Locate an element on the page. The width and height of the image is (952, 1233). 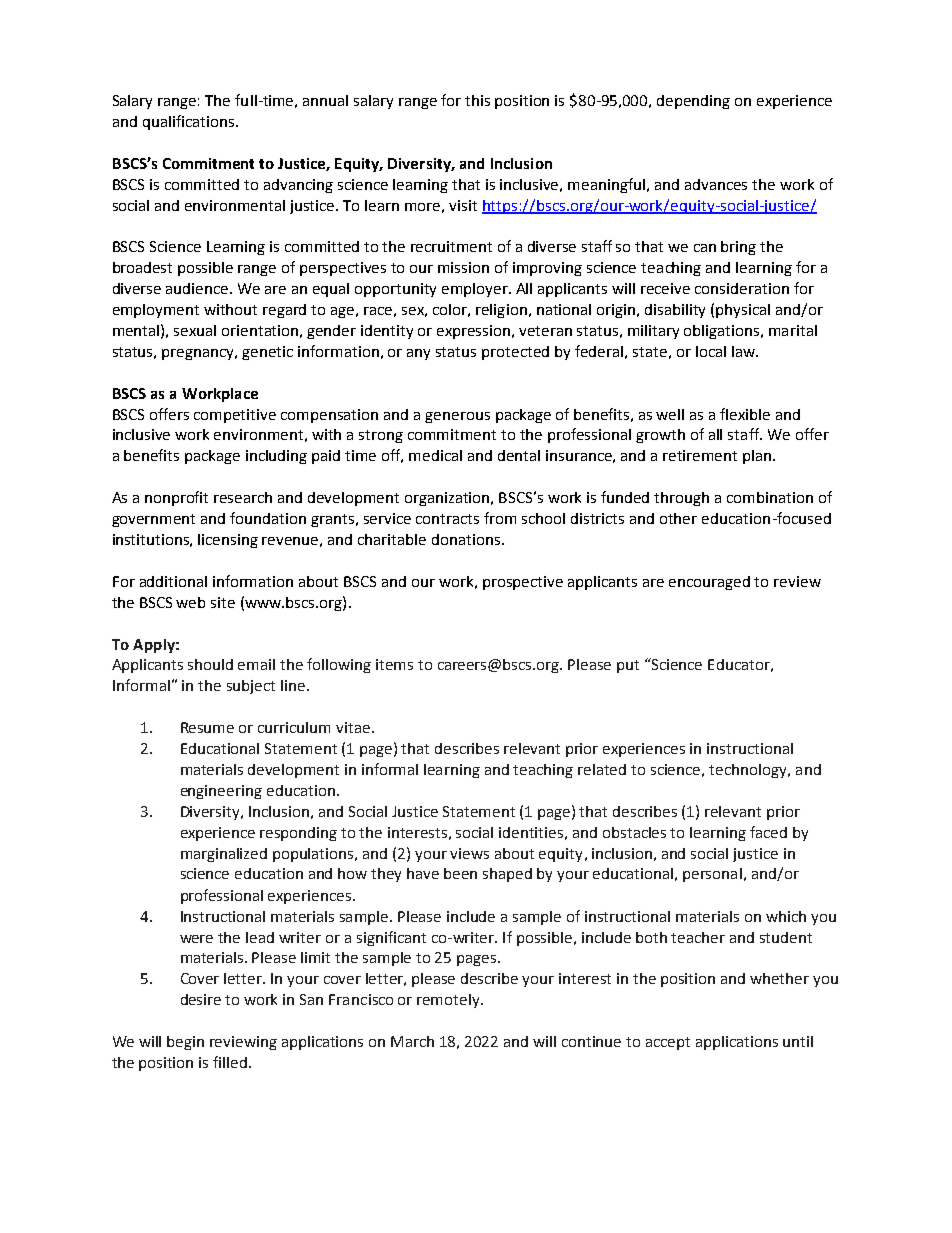
vitae is located at coordinates (353, 727).
